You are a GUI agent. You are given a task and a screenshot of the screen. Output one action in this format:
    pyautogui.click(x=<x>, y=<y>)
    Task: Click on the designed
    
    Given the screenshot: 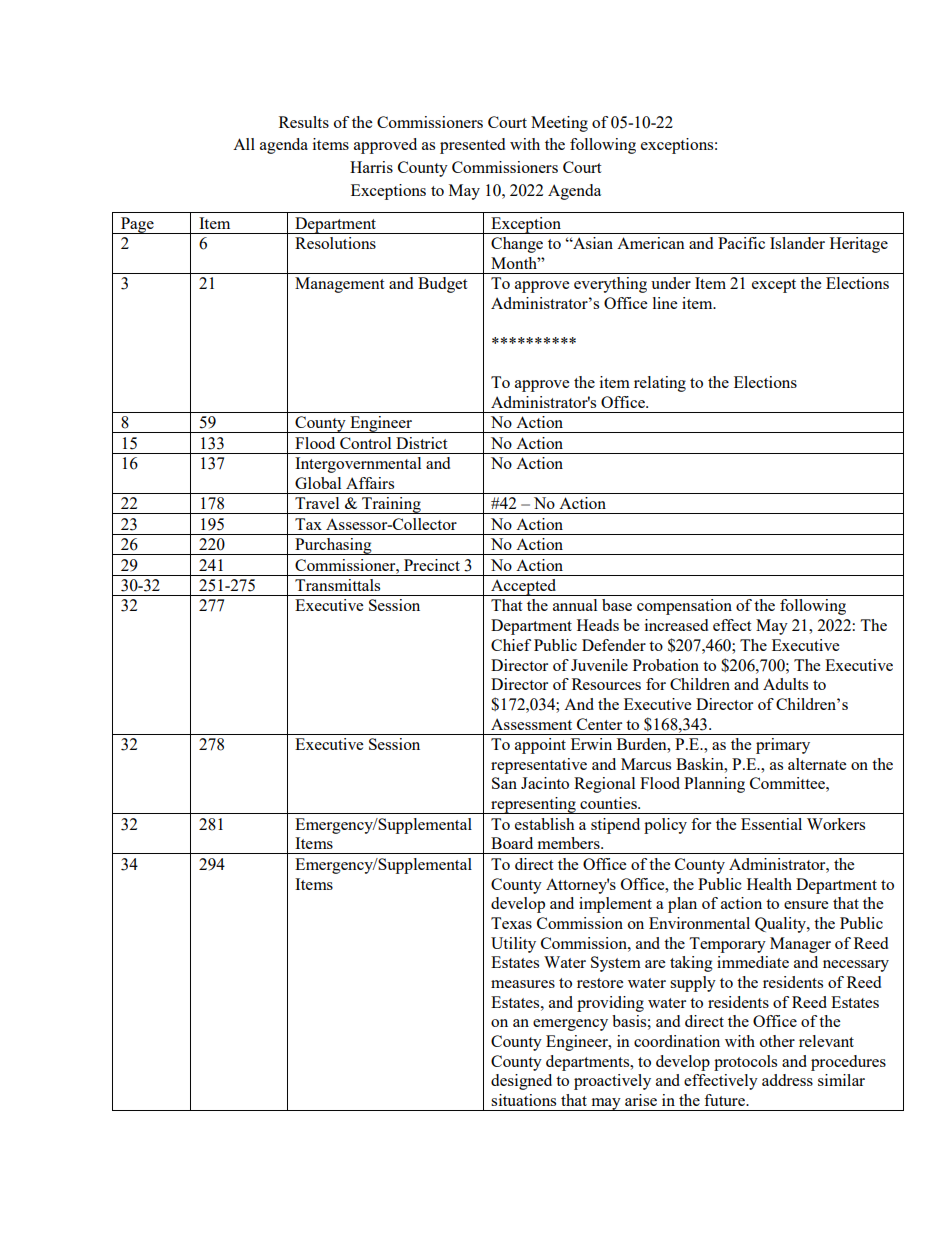 What is the action you would take?
    pyautogui.click(x=521, y=1082)
